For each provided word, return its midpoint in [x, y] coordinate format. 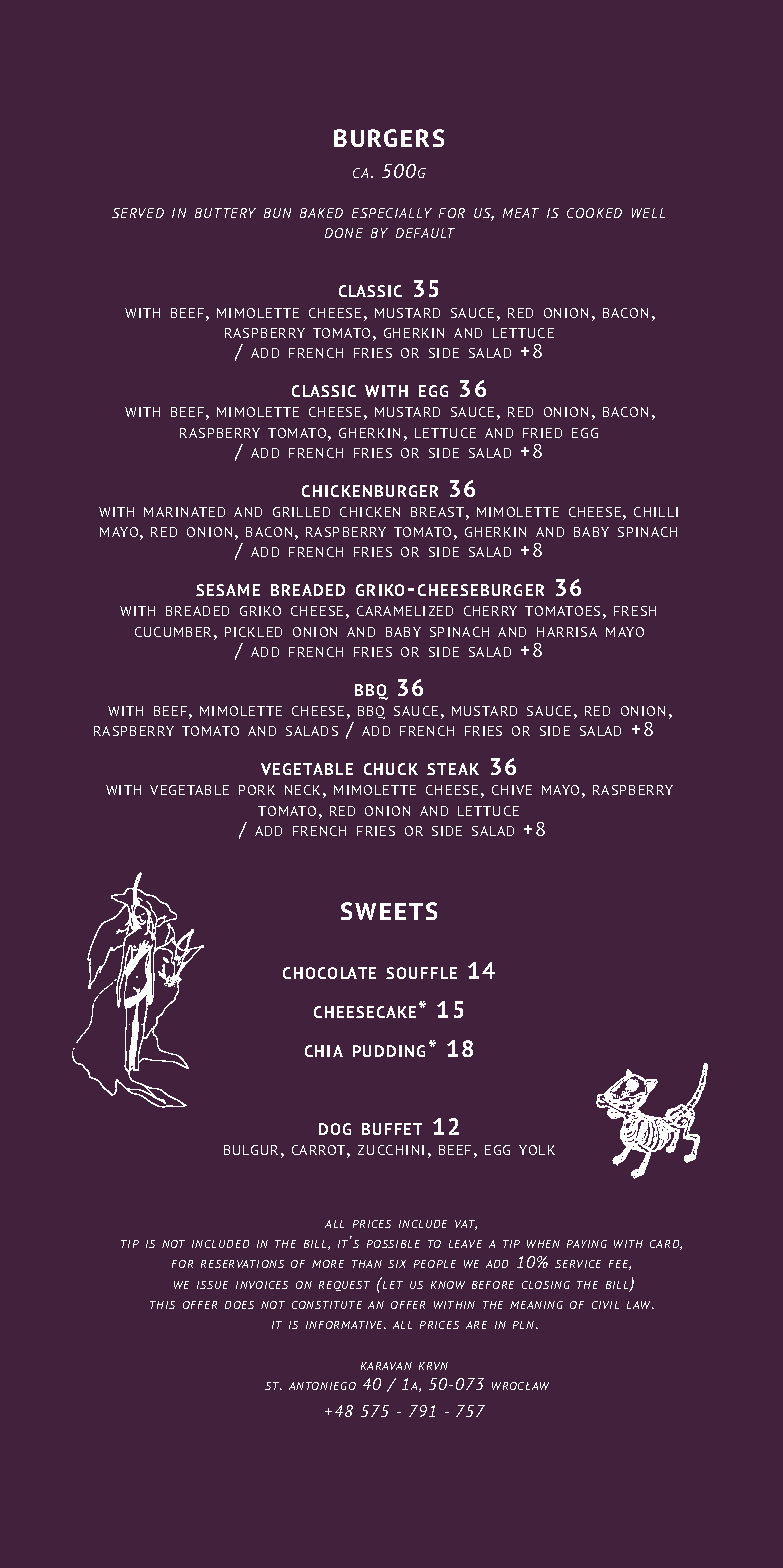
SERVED [138, 213]
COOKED [594, 213]
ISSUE [212, 1285]
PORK [257, 790]
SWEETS [389, 911]
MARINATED [184, 512]
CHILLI [656, 512]
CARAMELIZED [405, 611]
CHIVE [512, 790]
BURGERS [389, 138]
